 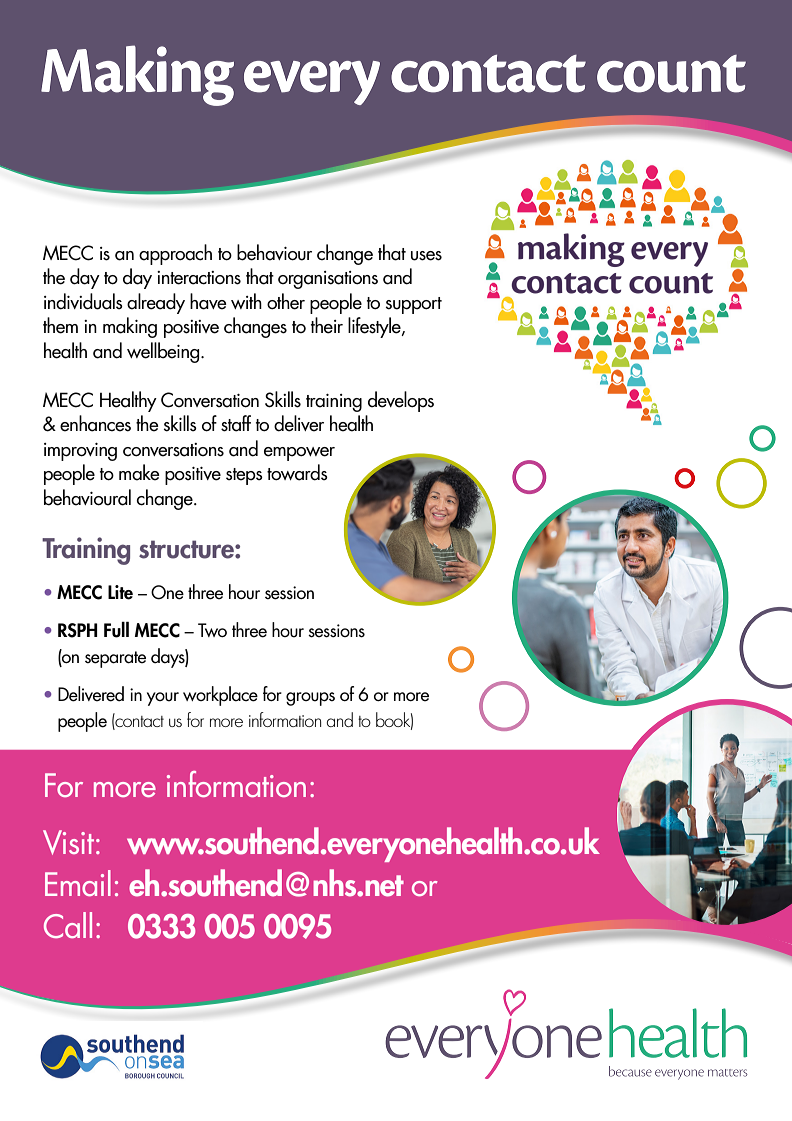 I want to click on Email, so click(x=78, y=883).
